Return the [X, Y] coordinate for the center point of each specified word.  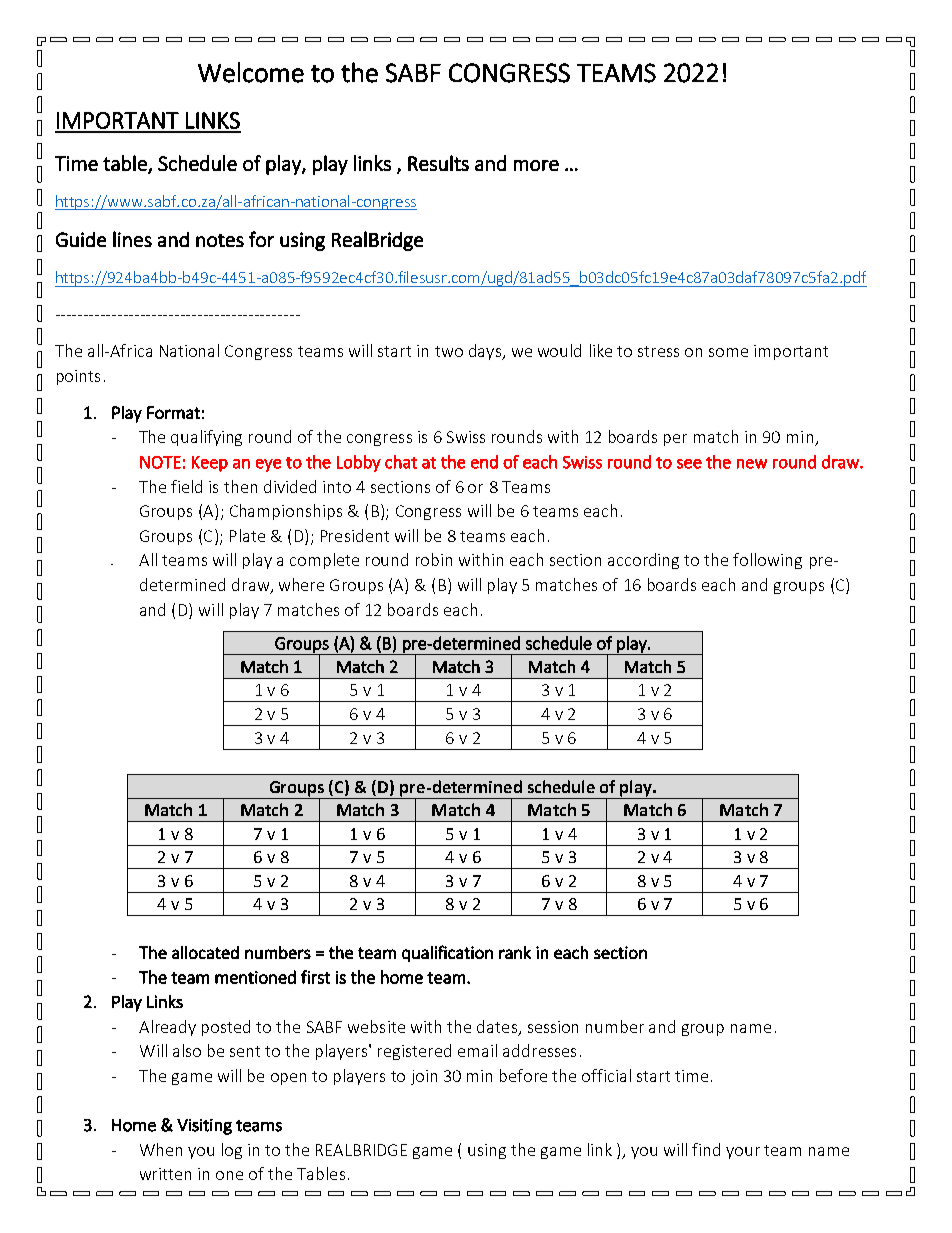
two [449, 351]
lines [132, 239]
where [301, 584]
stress [658, 351]
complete [324, 561]
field [186, 486]
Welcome [251, 72]
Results [438, 163]
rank [515, 952]
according [643, 561]
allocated [205, 952]
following [767, 561]
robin [434, 559]
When [161, 1149]
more [536, 165]
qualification [447, 953]
